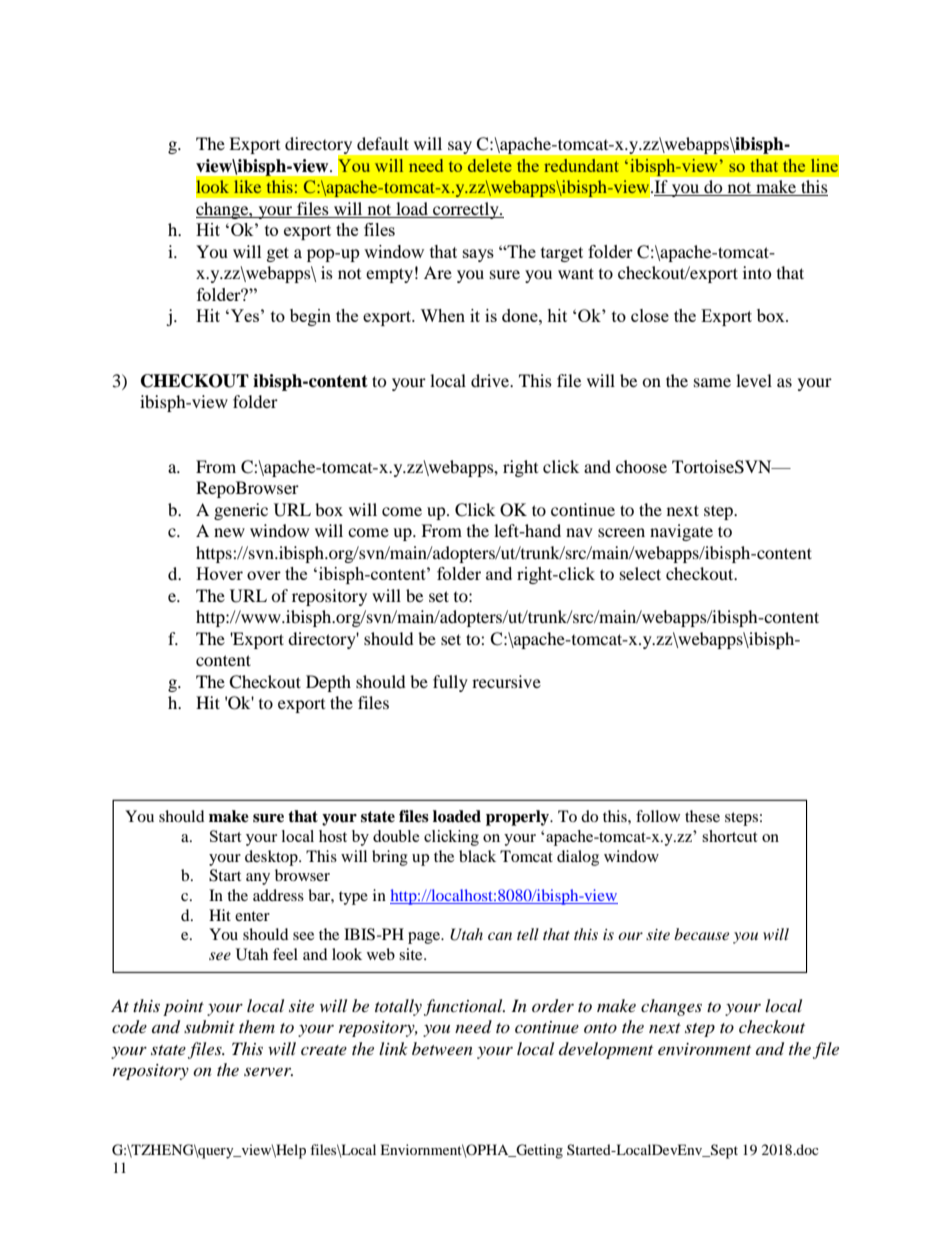 This document has height=1233, width=952. Describe the element at coordinates (247, 186) in the document. I see `like` at that location.
